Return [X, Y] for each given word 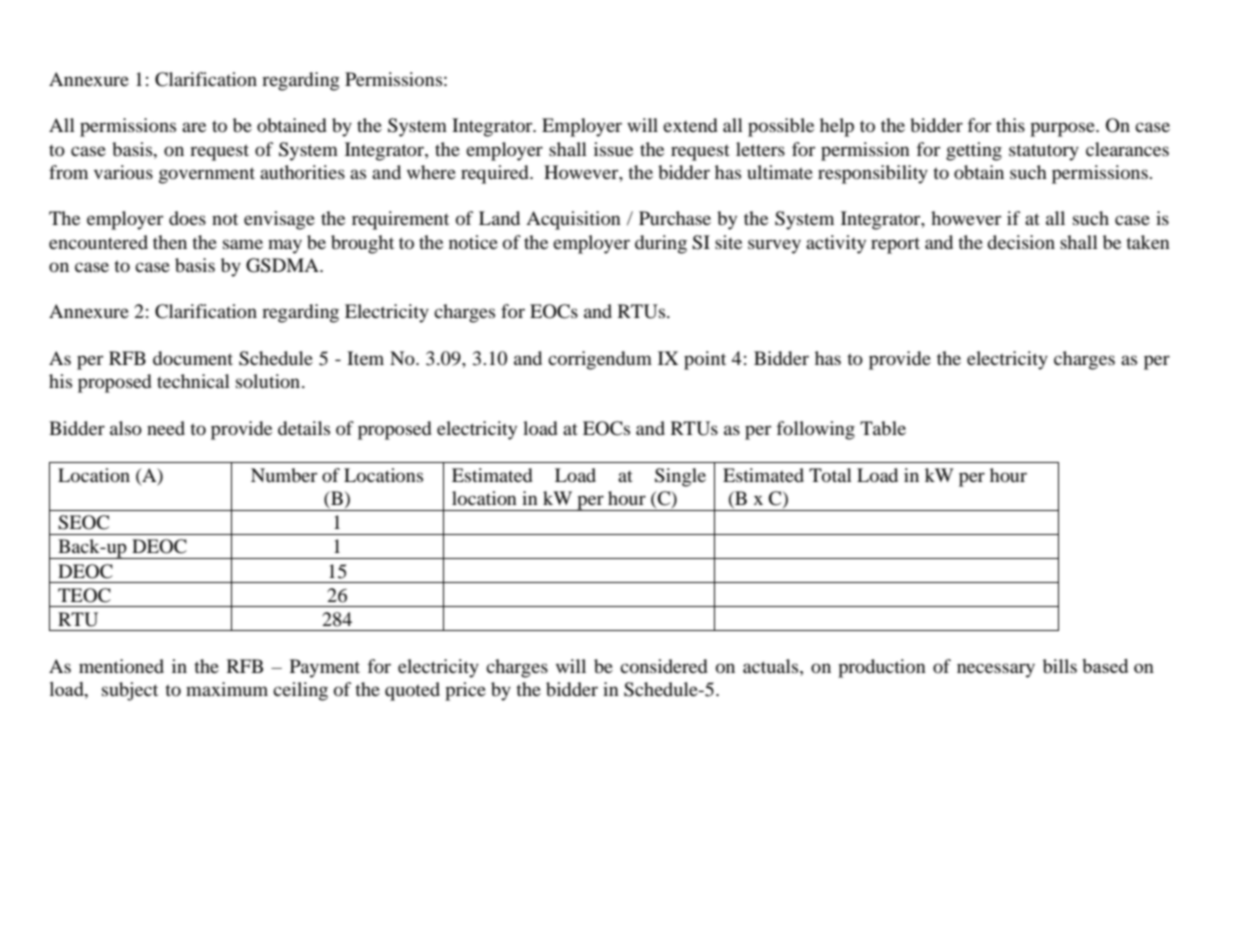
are [194, 127]
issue [613, 149]
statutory [1044, 152]
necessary [996, 670]
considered [664, 666]
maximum [227, 689]
